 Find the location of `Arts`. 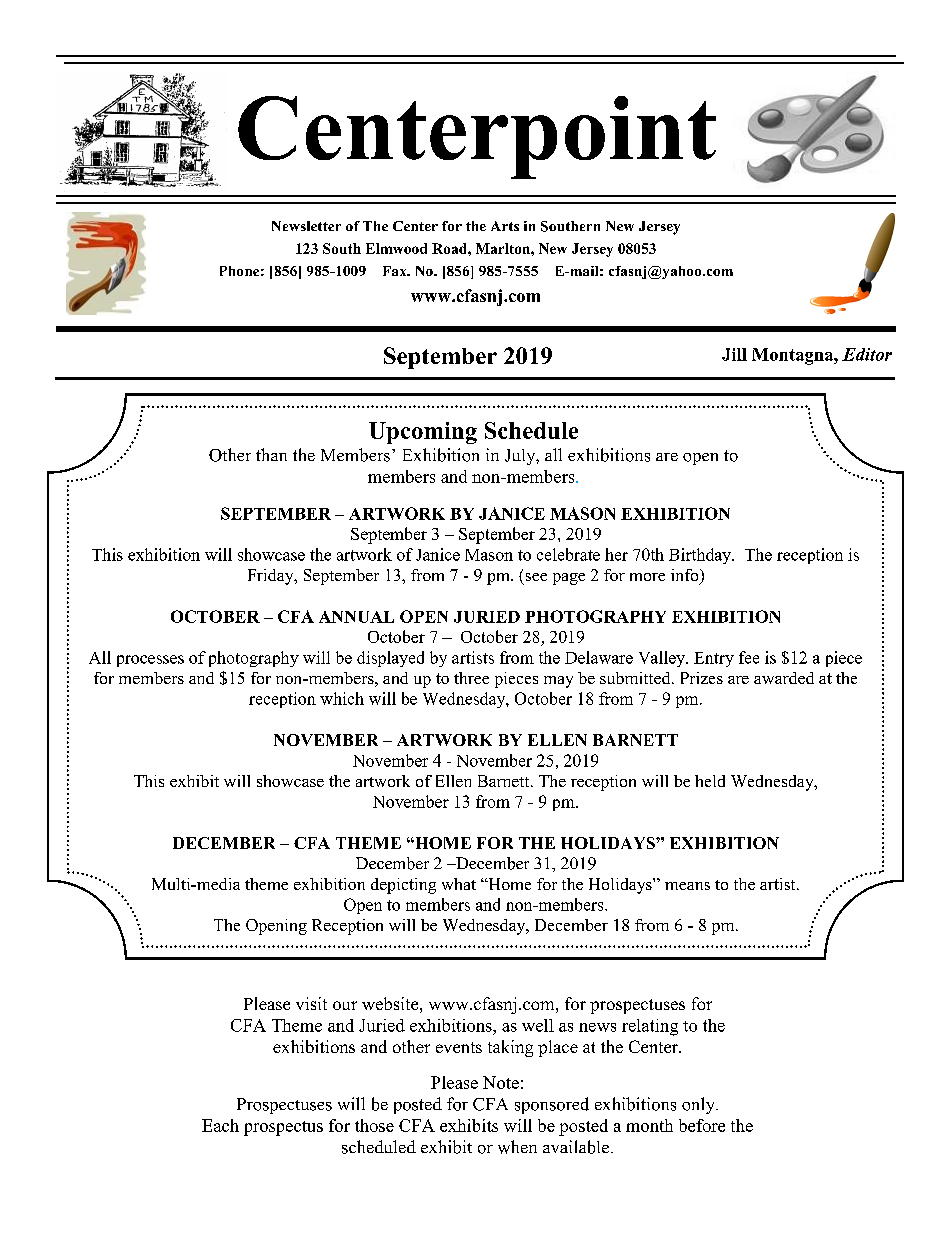

Arts is located at coordinates (505, 226).
